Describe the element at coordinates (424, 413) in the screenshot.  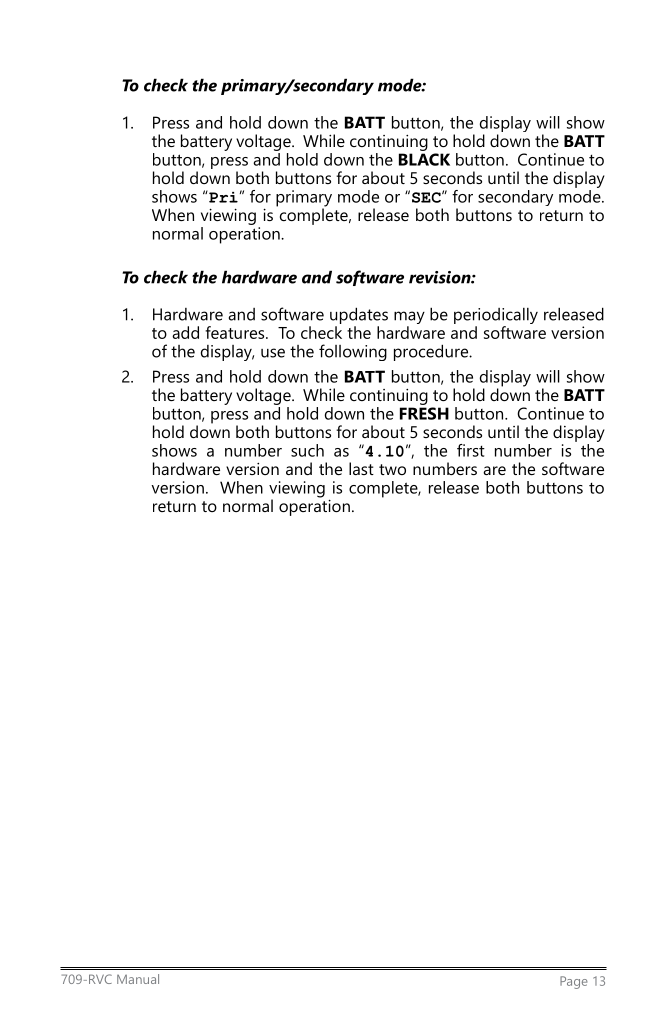
I see `FRESH` at that location.
